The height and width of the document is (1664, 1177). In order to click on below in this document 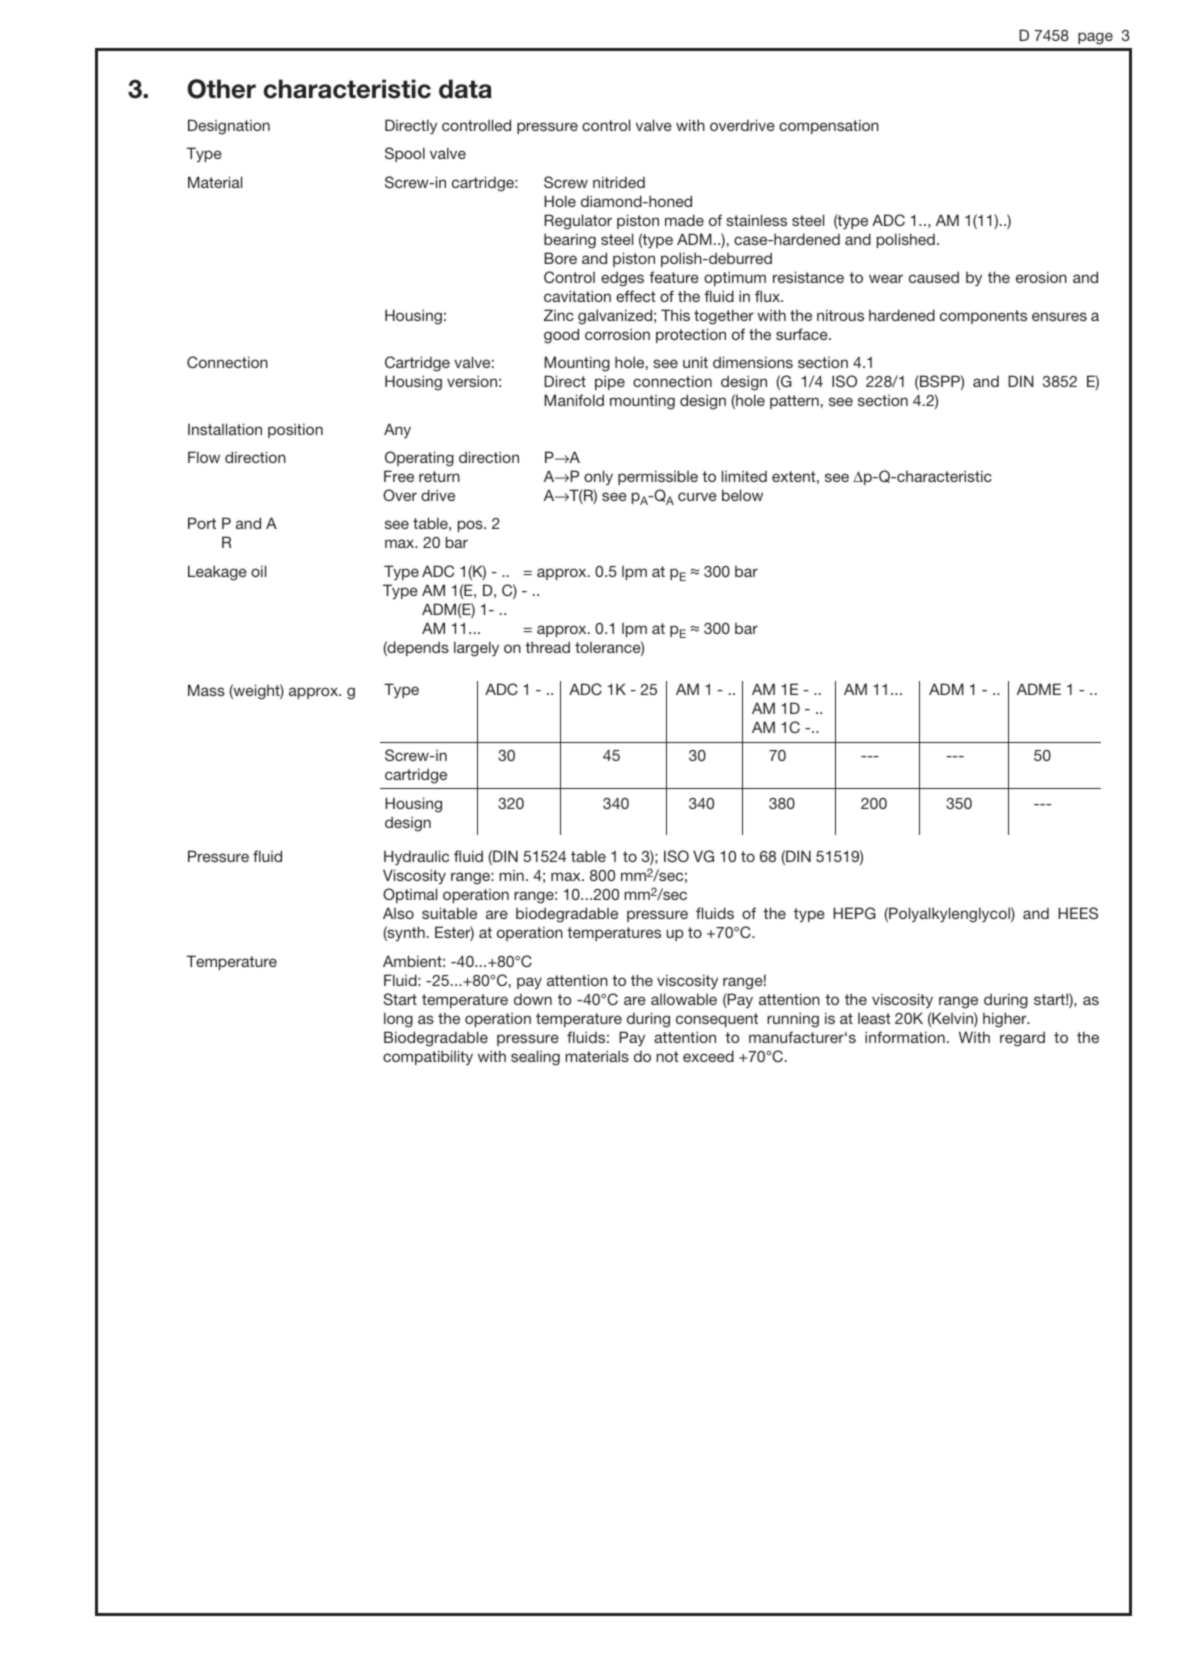, I will do `click(742, 495)`.
